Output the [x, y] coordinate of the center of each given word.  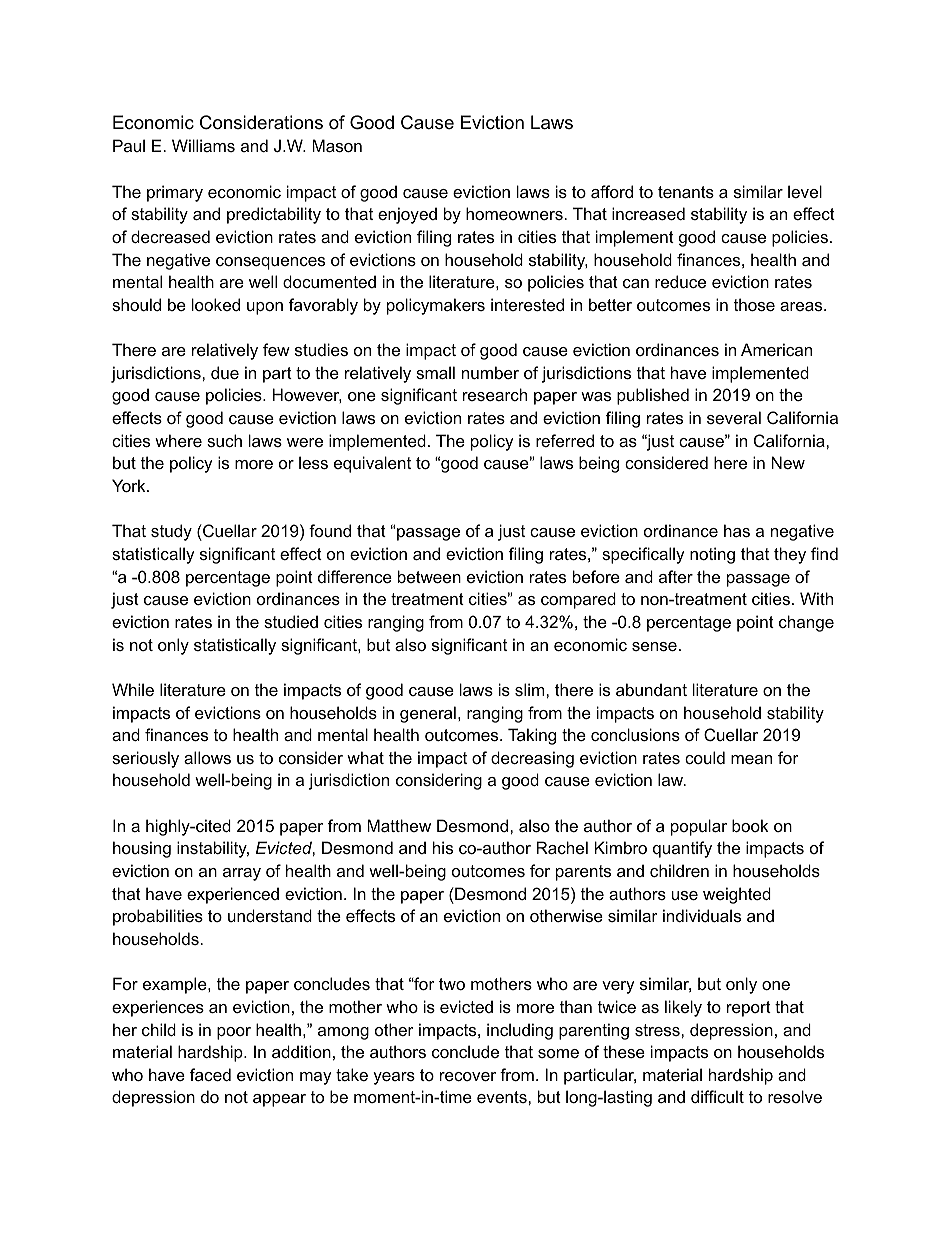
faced [210, 1074]
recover [468, 1076]
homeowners [514, 213]
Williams [203, 145]
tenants [686, 192]
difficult [717, 1096]
